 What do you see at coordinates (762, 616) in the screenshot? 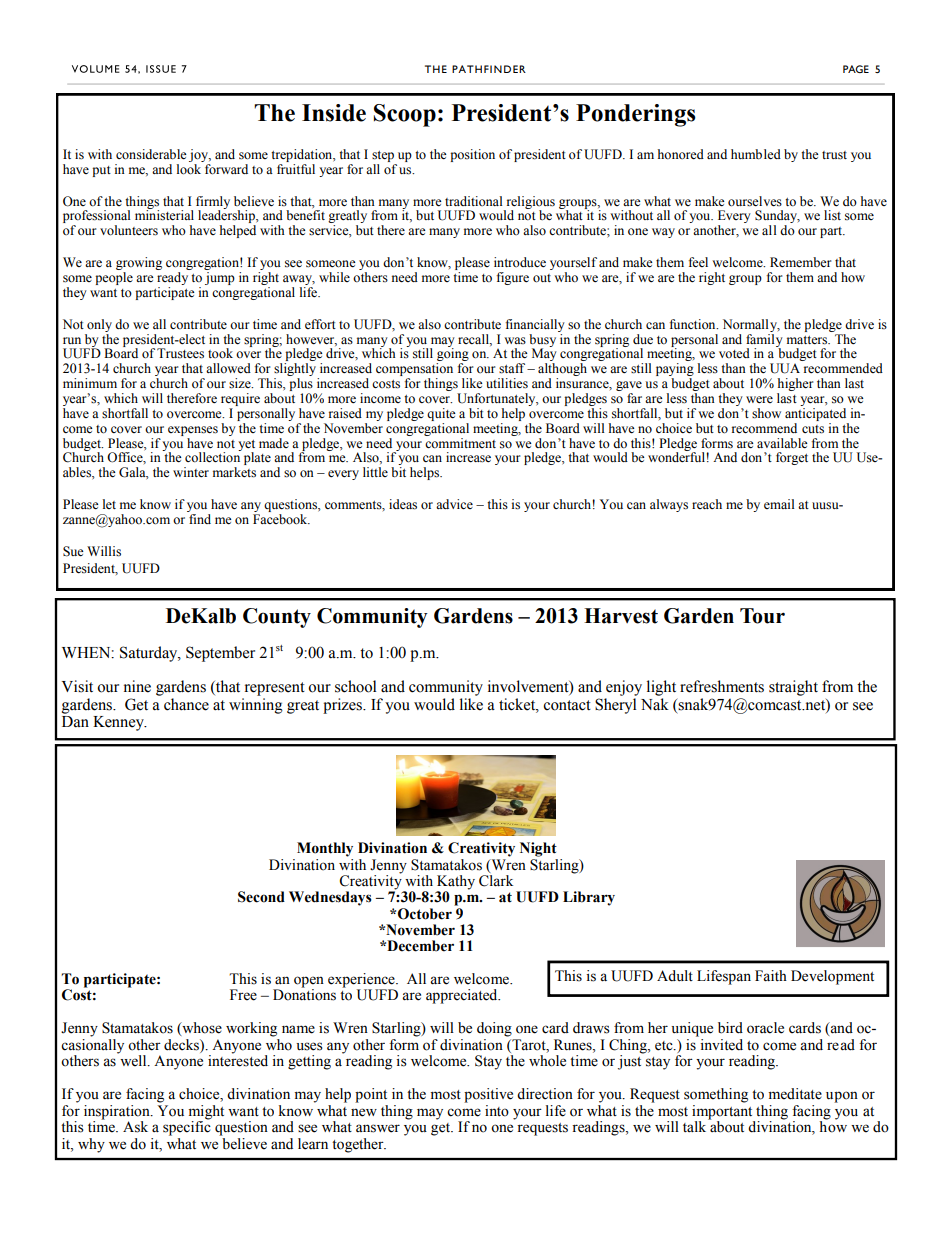
I see `Tour` at bounding box center [762, 616].
